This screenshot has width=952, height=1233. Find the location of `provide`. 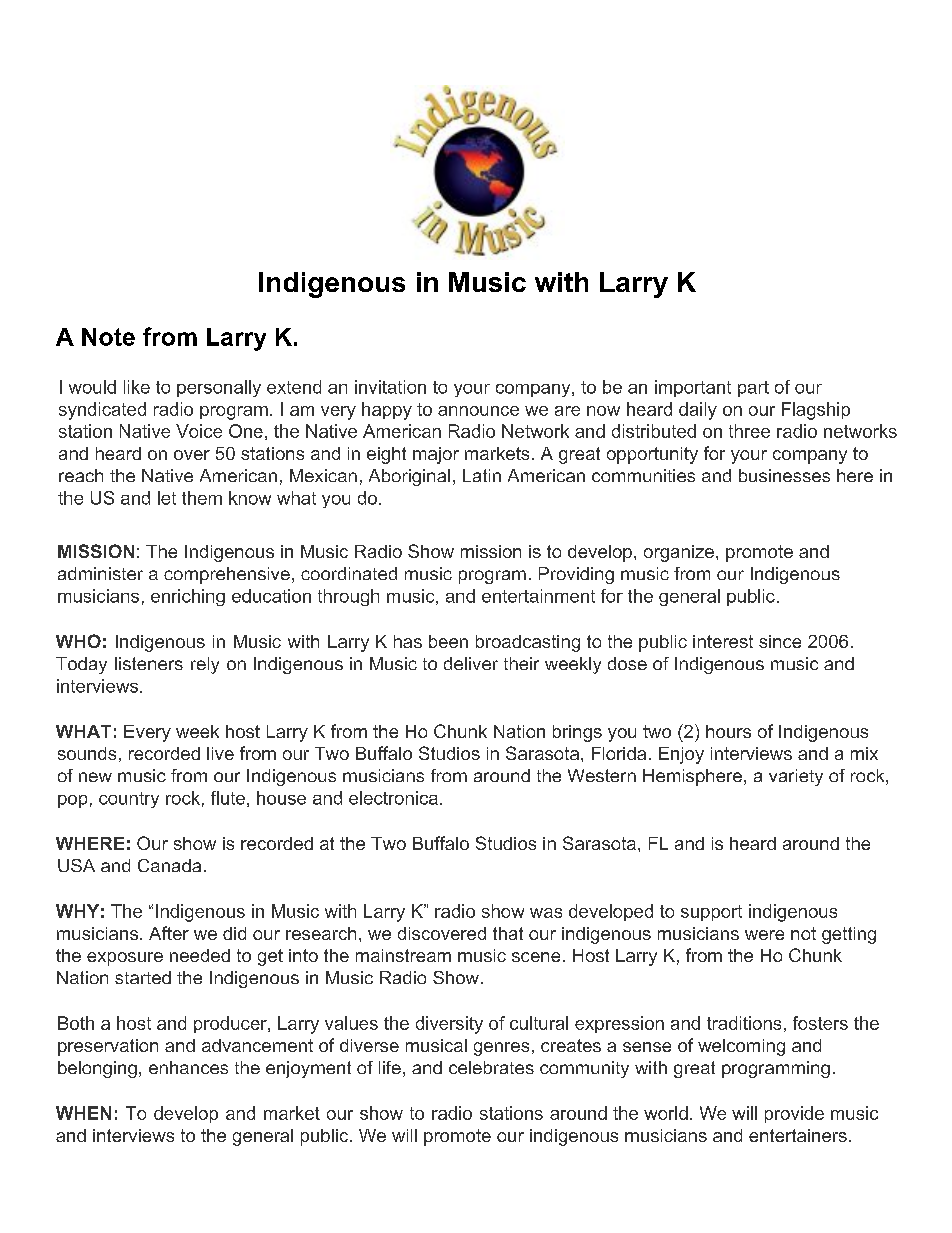

provide is located at coordinates (794, 1114).
